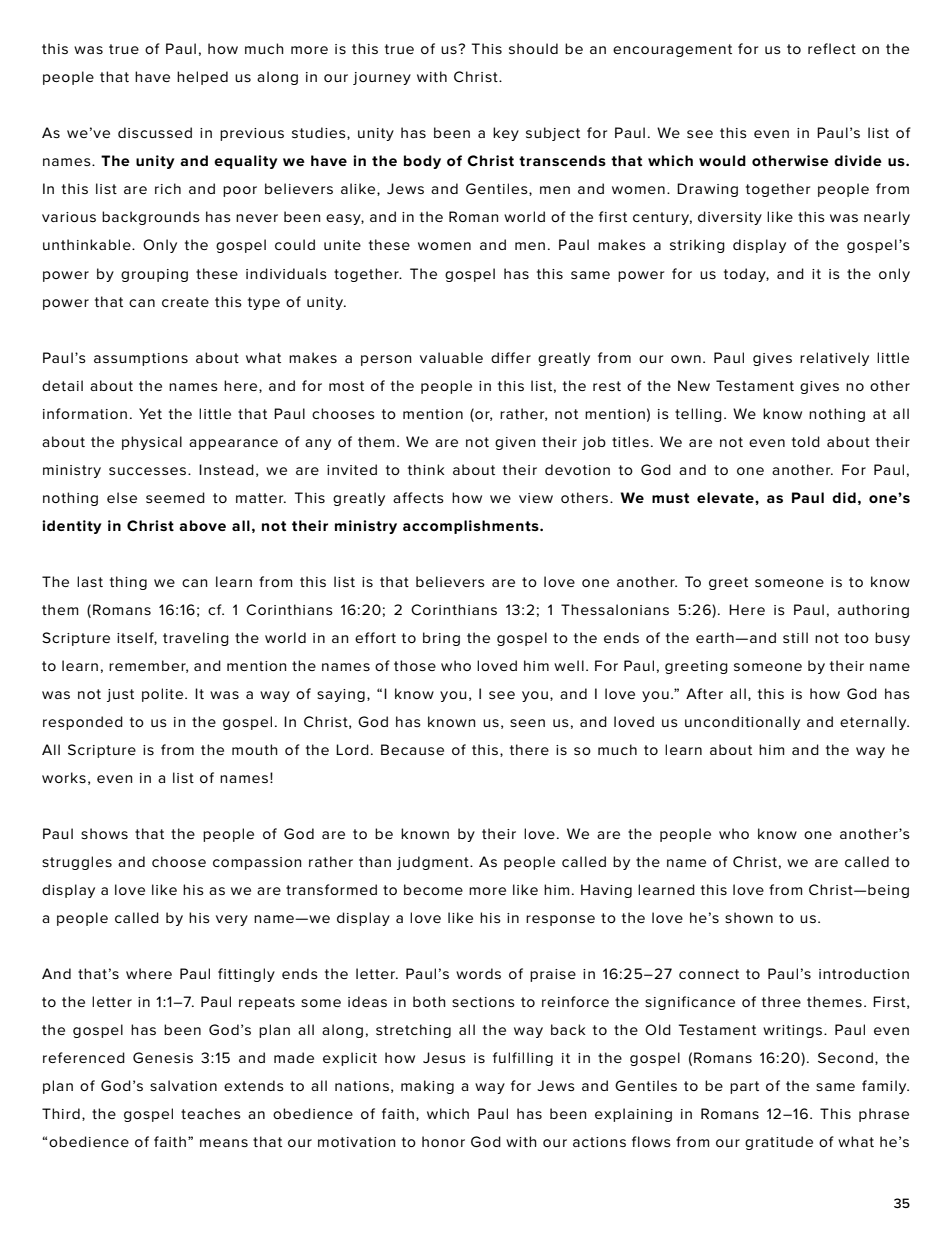 The width and height of the screenshot is (952, 1233). What do you see at coordinates (515, 443) in the screenshot?
I see `given` at bounding box center [515, 443].
